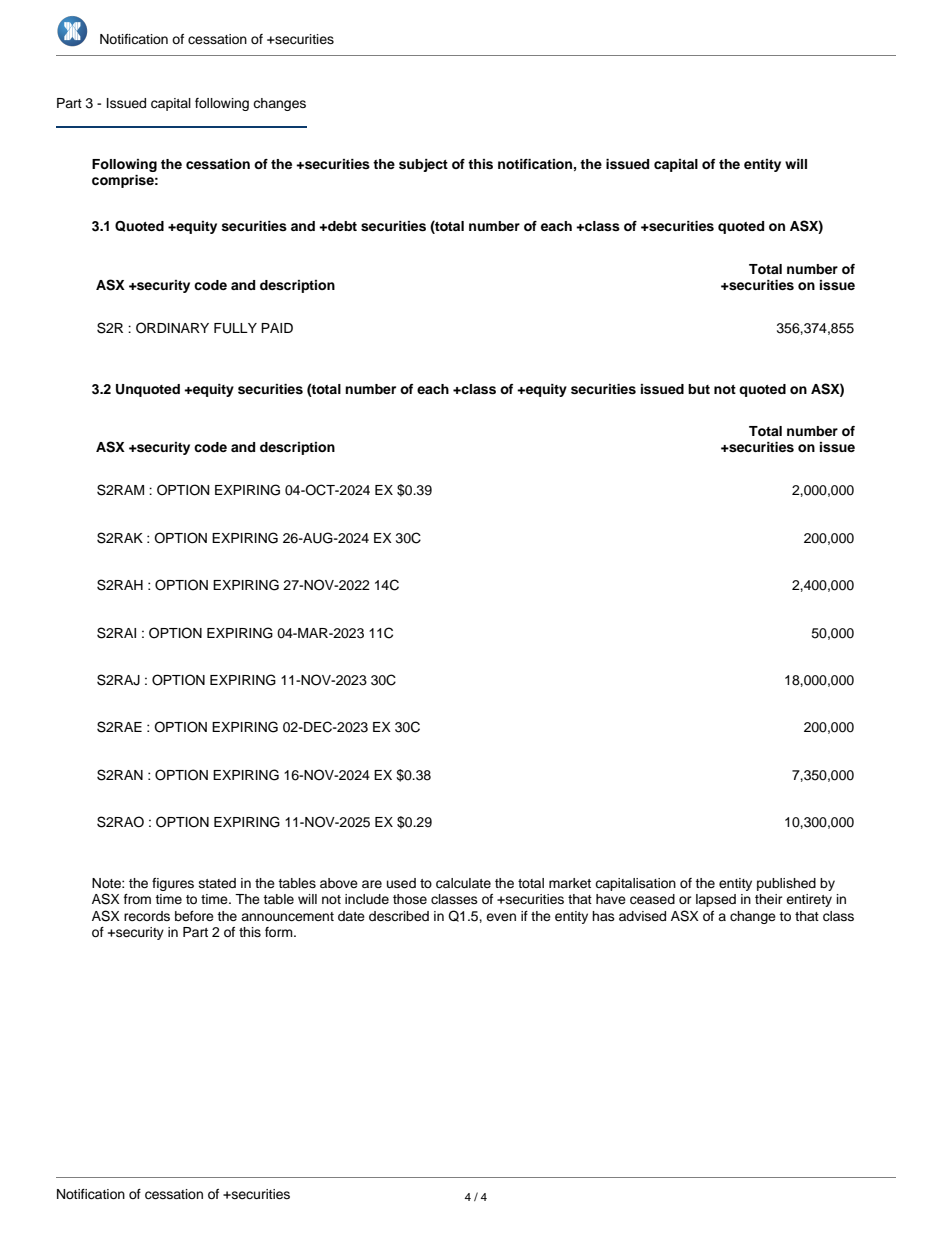  What do you see at coordinates (173, 884) in the document?
I see `figures` at bounding box center [173, 884].
